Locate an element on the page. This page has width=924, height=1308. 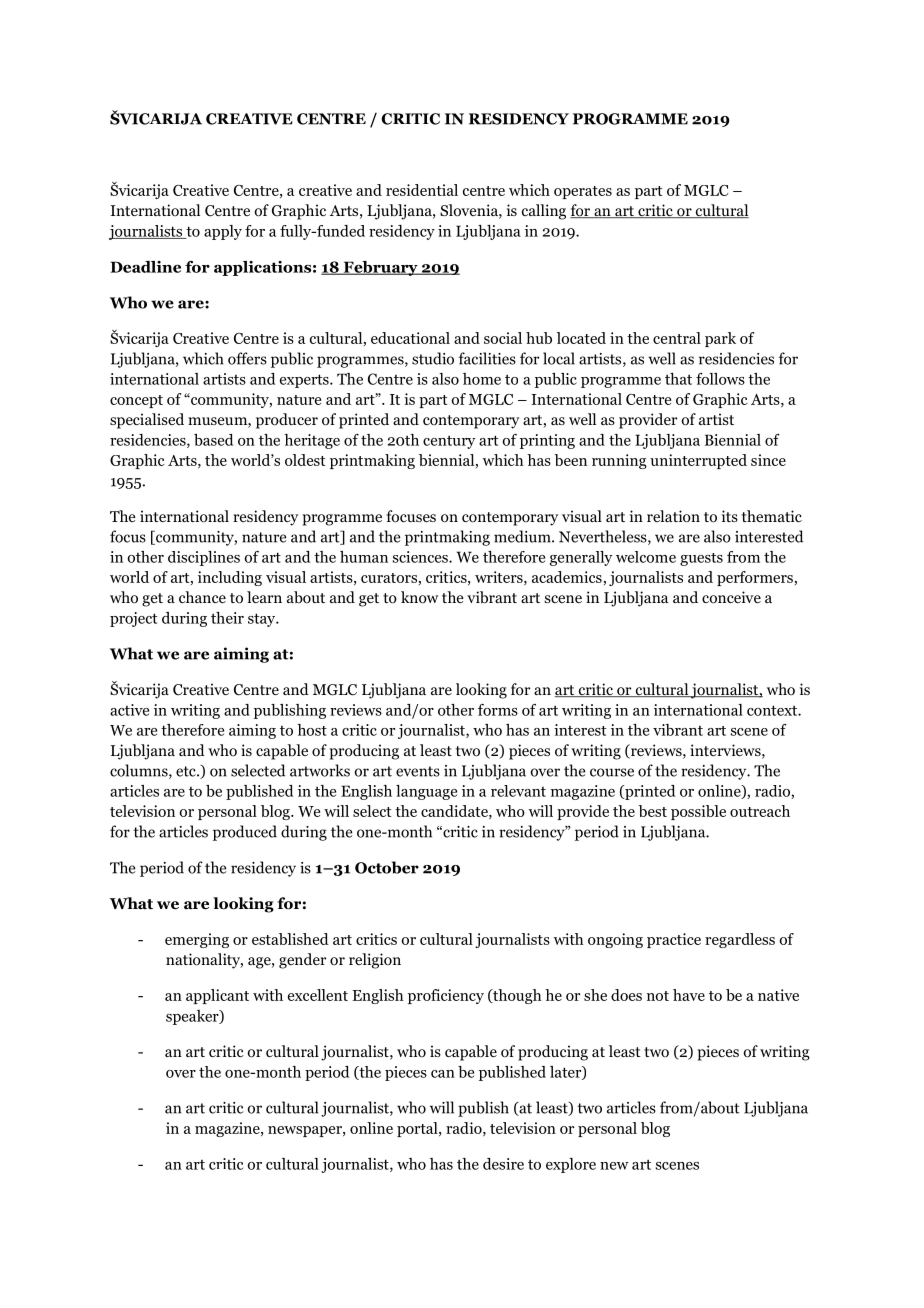
forms is located at coordinates (498, 710).
